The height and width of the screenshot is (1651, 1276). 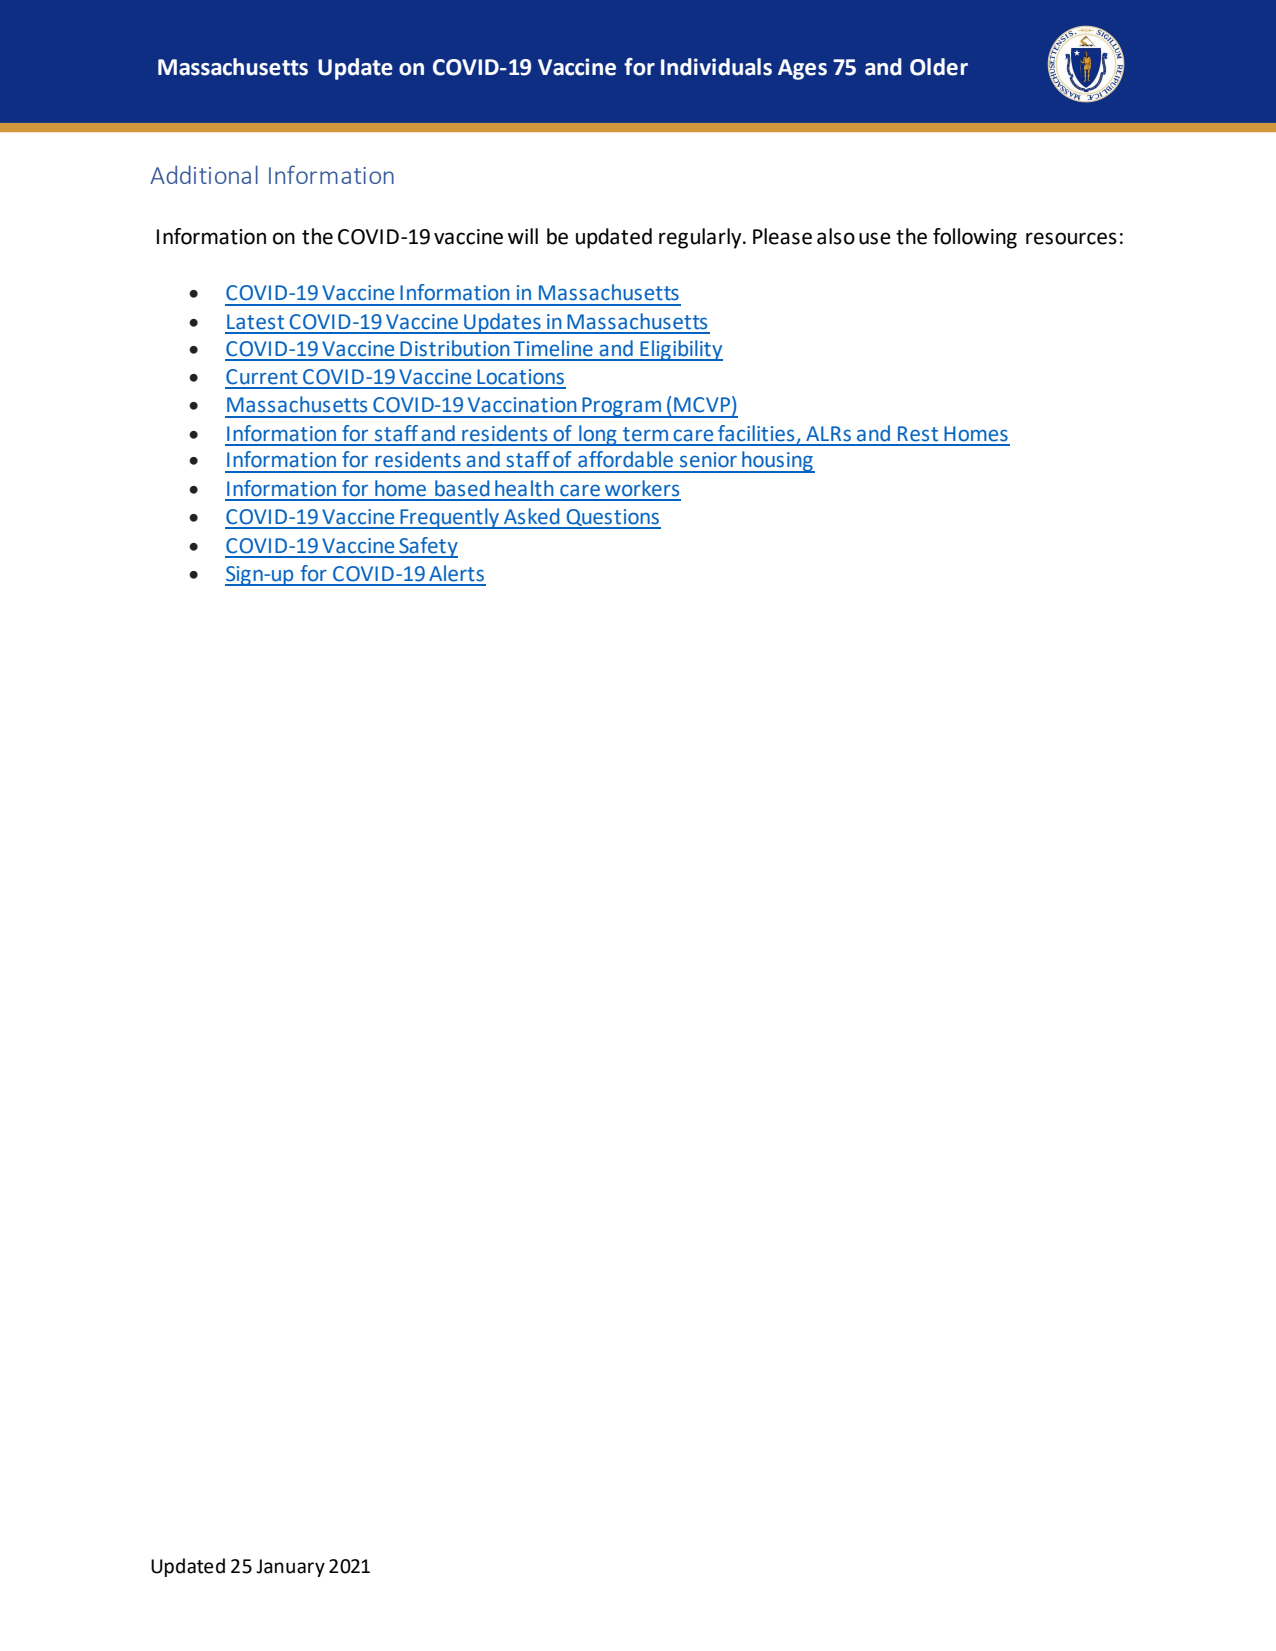 I want to click on Rest, so click(x=918, y=434).
